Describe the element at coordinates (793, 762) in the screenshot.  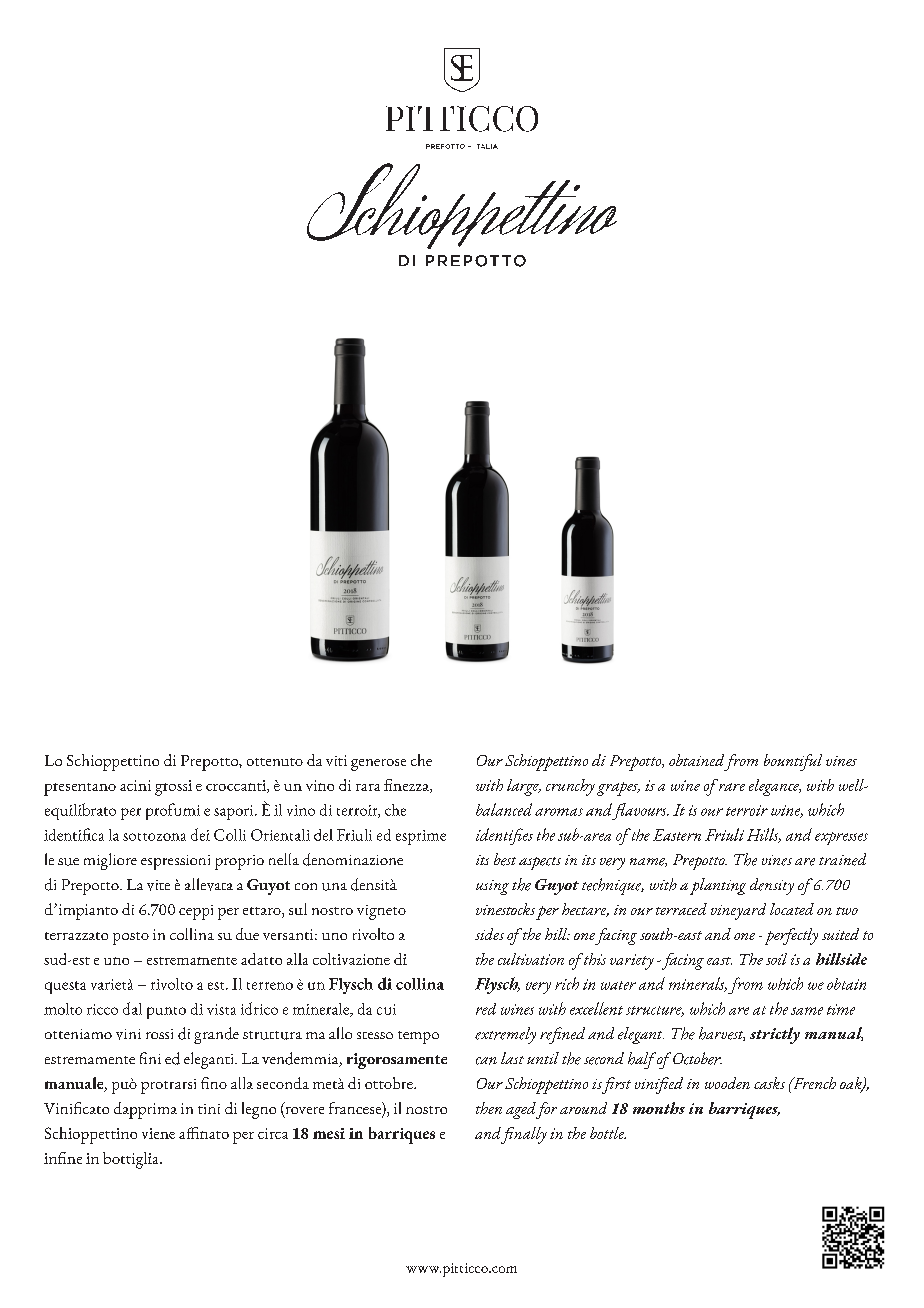
I see `bountiful` at that location.
